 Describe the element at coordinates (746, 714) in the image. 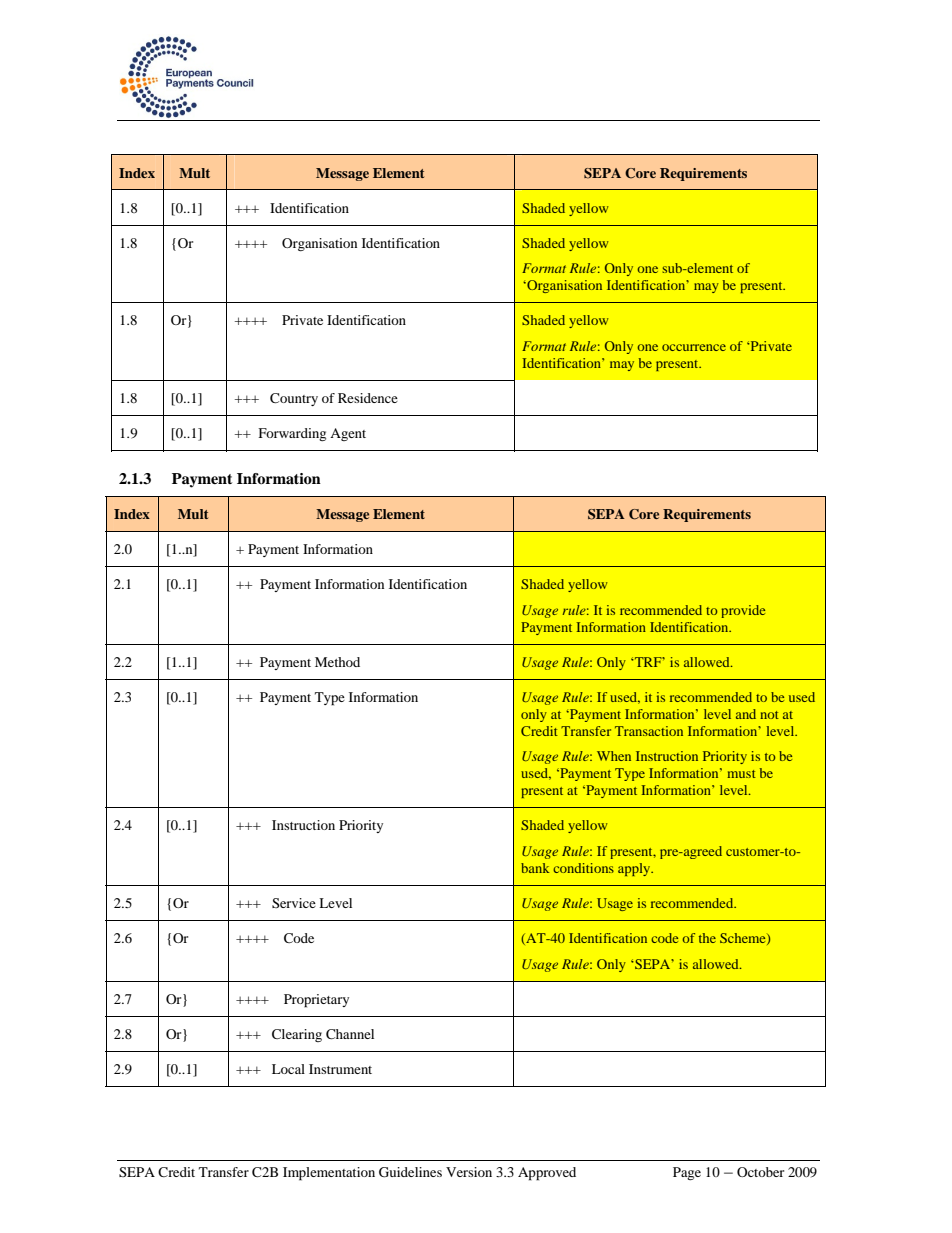

I see `and` at that location.
